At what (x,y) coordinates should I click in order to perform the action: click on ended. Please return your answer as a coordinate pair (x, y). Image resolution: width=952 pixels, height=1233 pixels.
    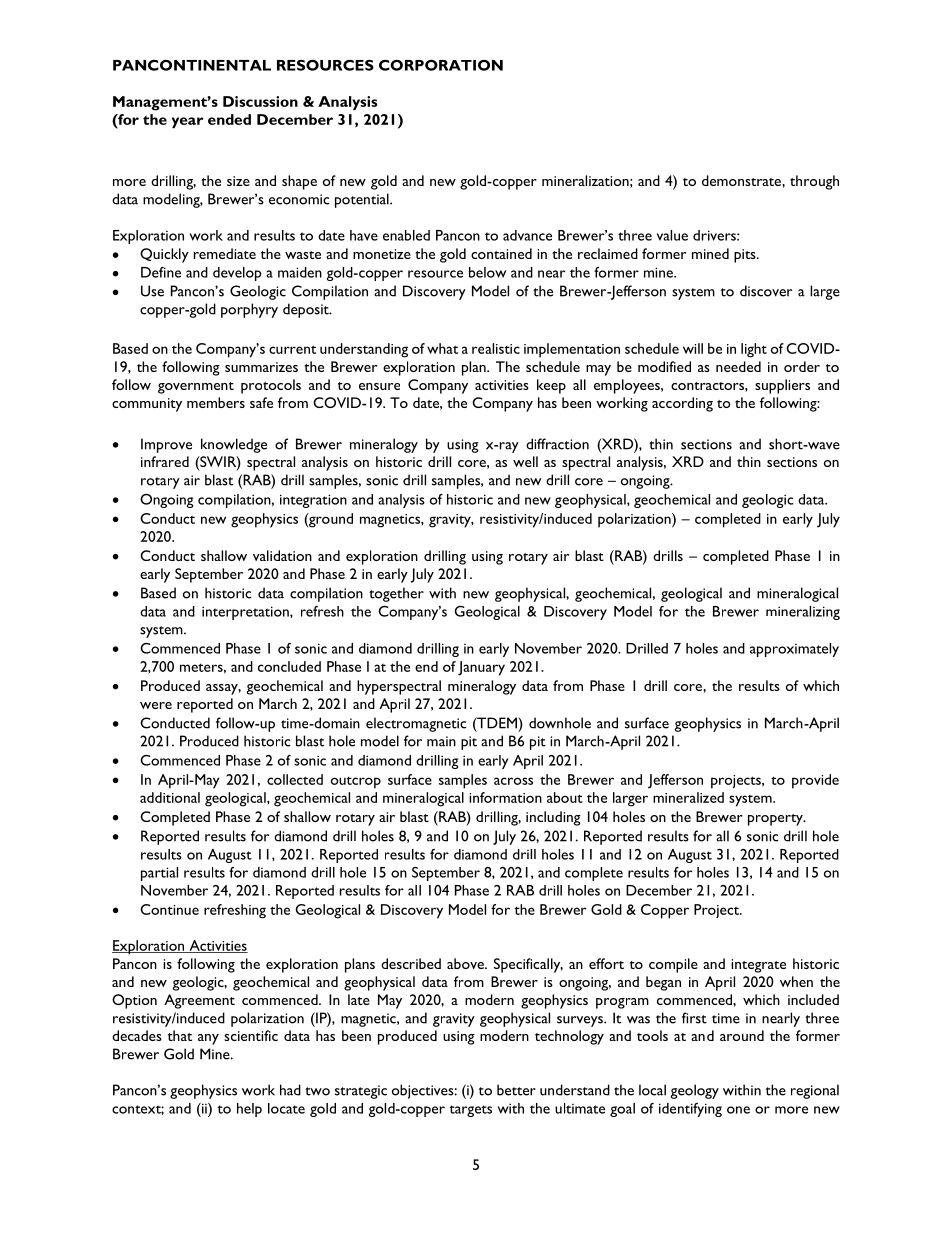
    Looking at the image, I should click on (229, 119).
